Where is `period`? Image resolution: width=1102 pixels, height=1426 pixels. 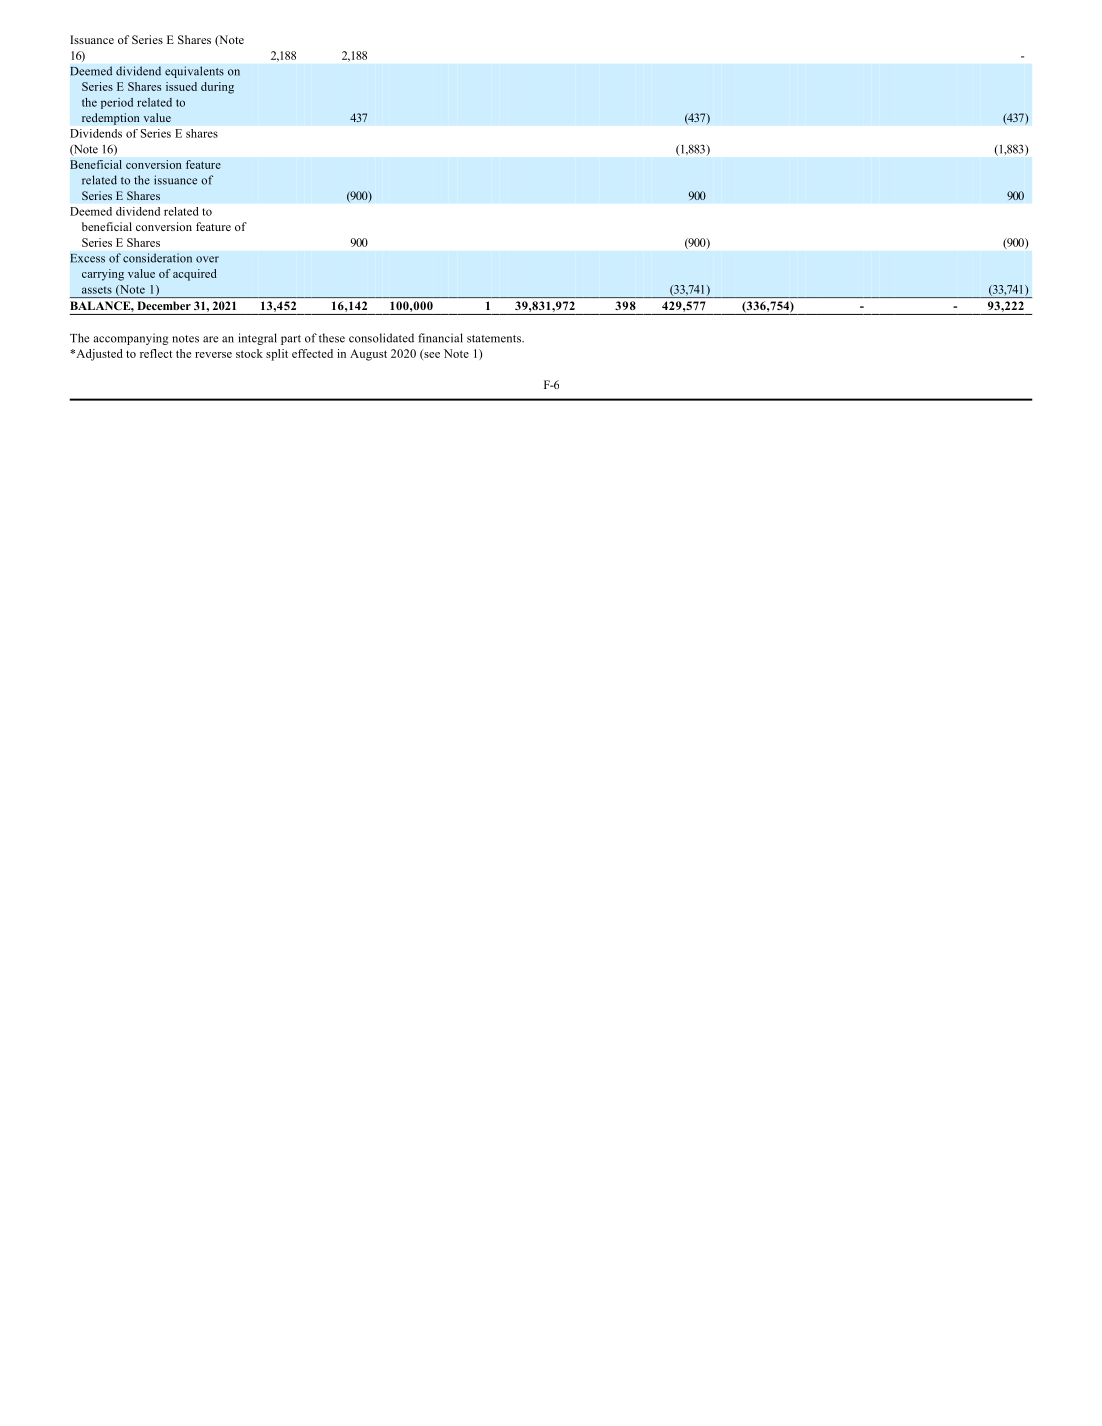 period is located at coordinates (117, 103).
